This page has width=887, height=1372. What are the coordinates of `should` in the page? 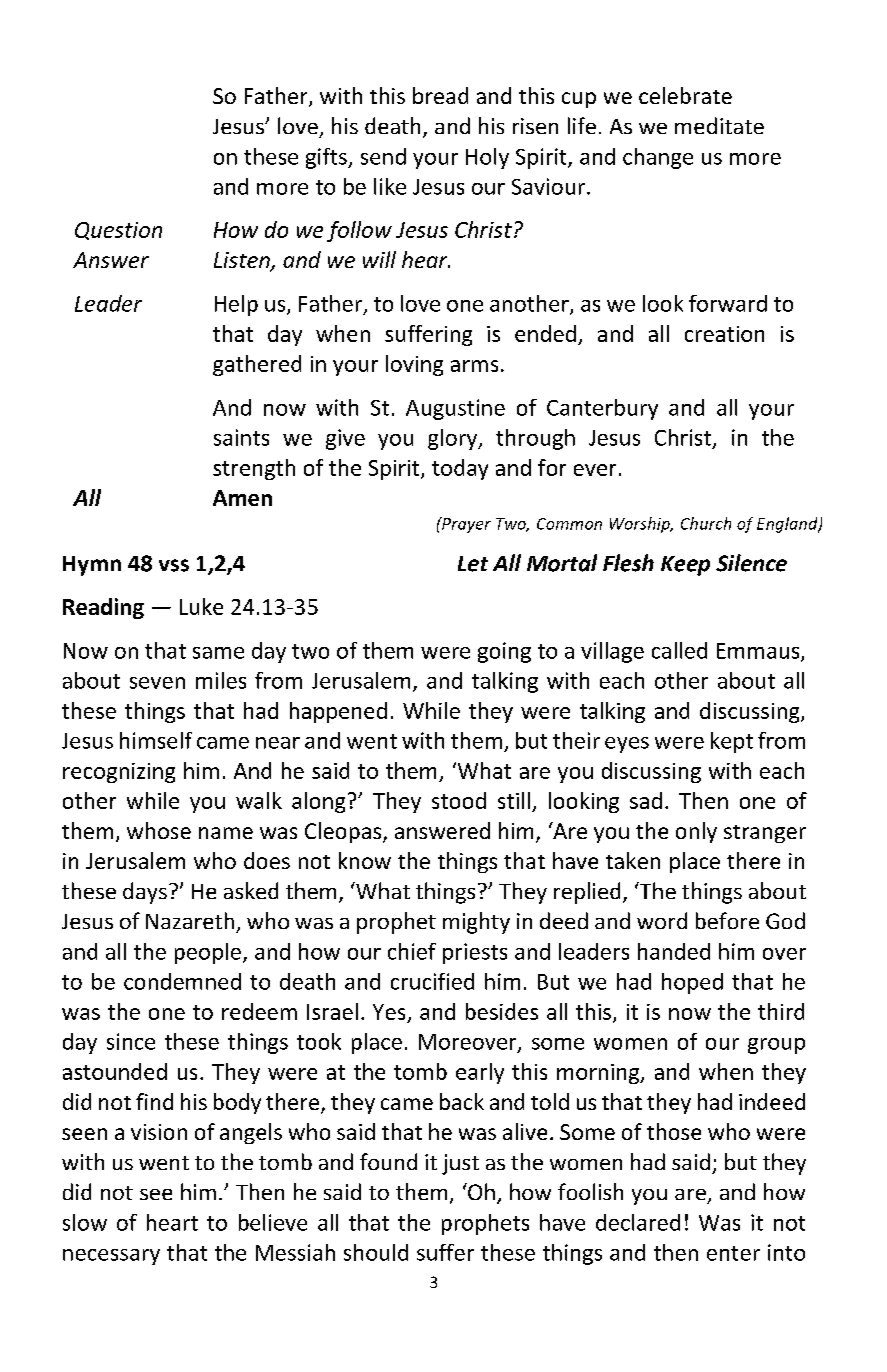 It's located at (376, 1252).
